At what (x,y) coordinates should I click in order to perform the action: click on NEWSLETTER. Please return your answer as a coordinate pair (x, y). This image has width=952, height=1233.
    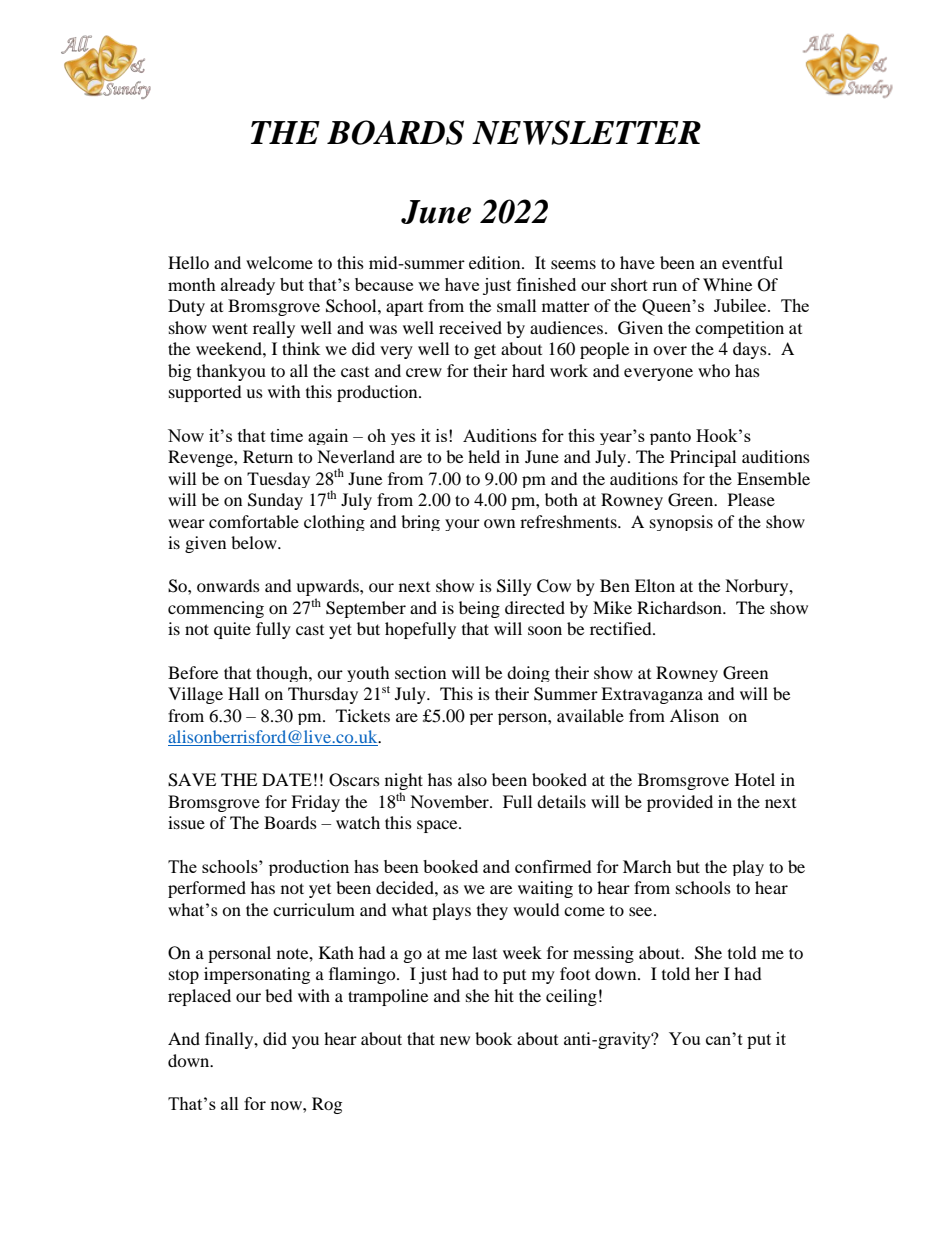
    Looking at the image, I should click on (586, 132).
